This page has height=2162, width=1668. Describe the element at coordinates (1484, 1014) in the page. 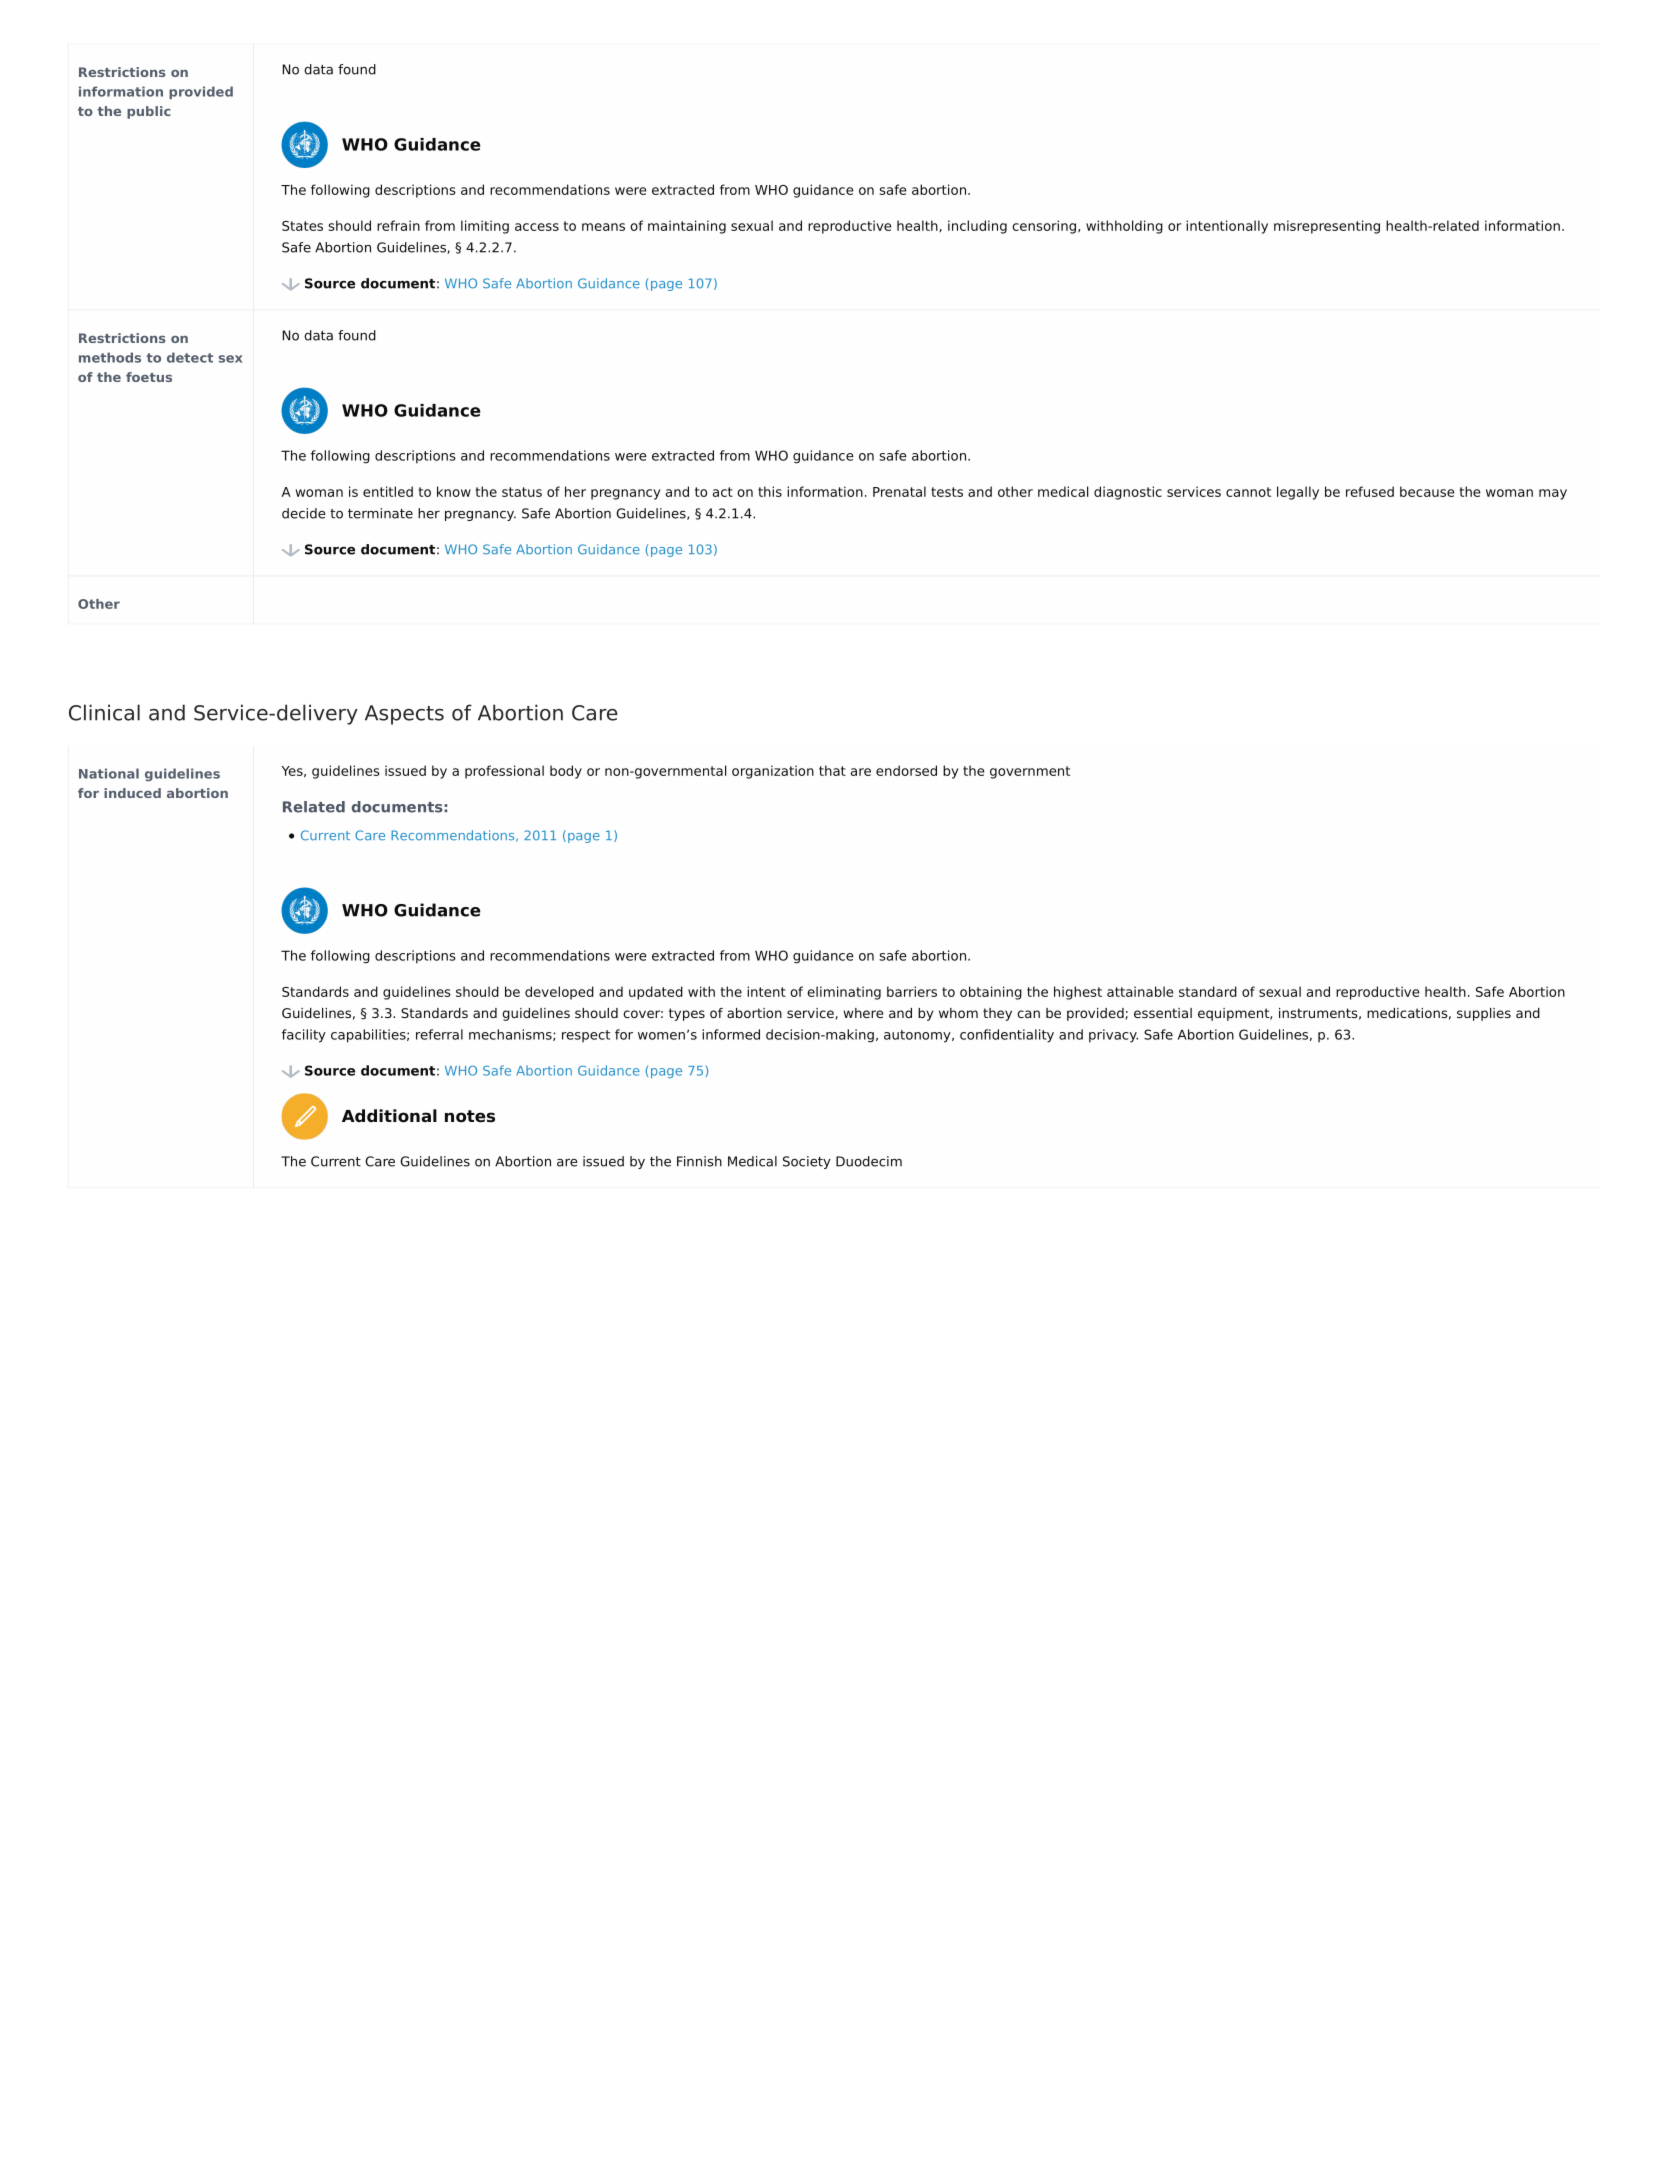

I see `supplies` at that location.
